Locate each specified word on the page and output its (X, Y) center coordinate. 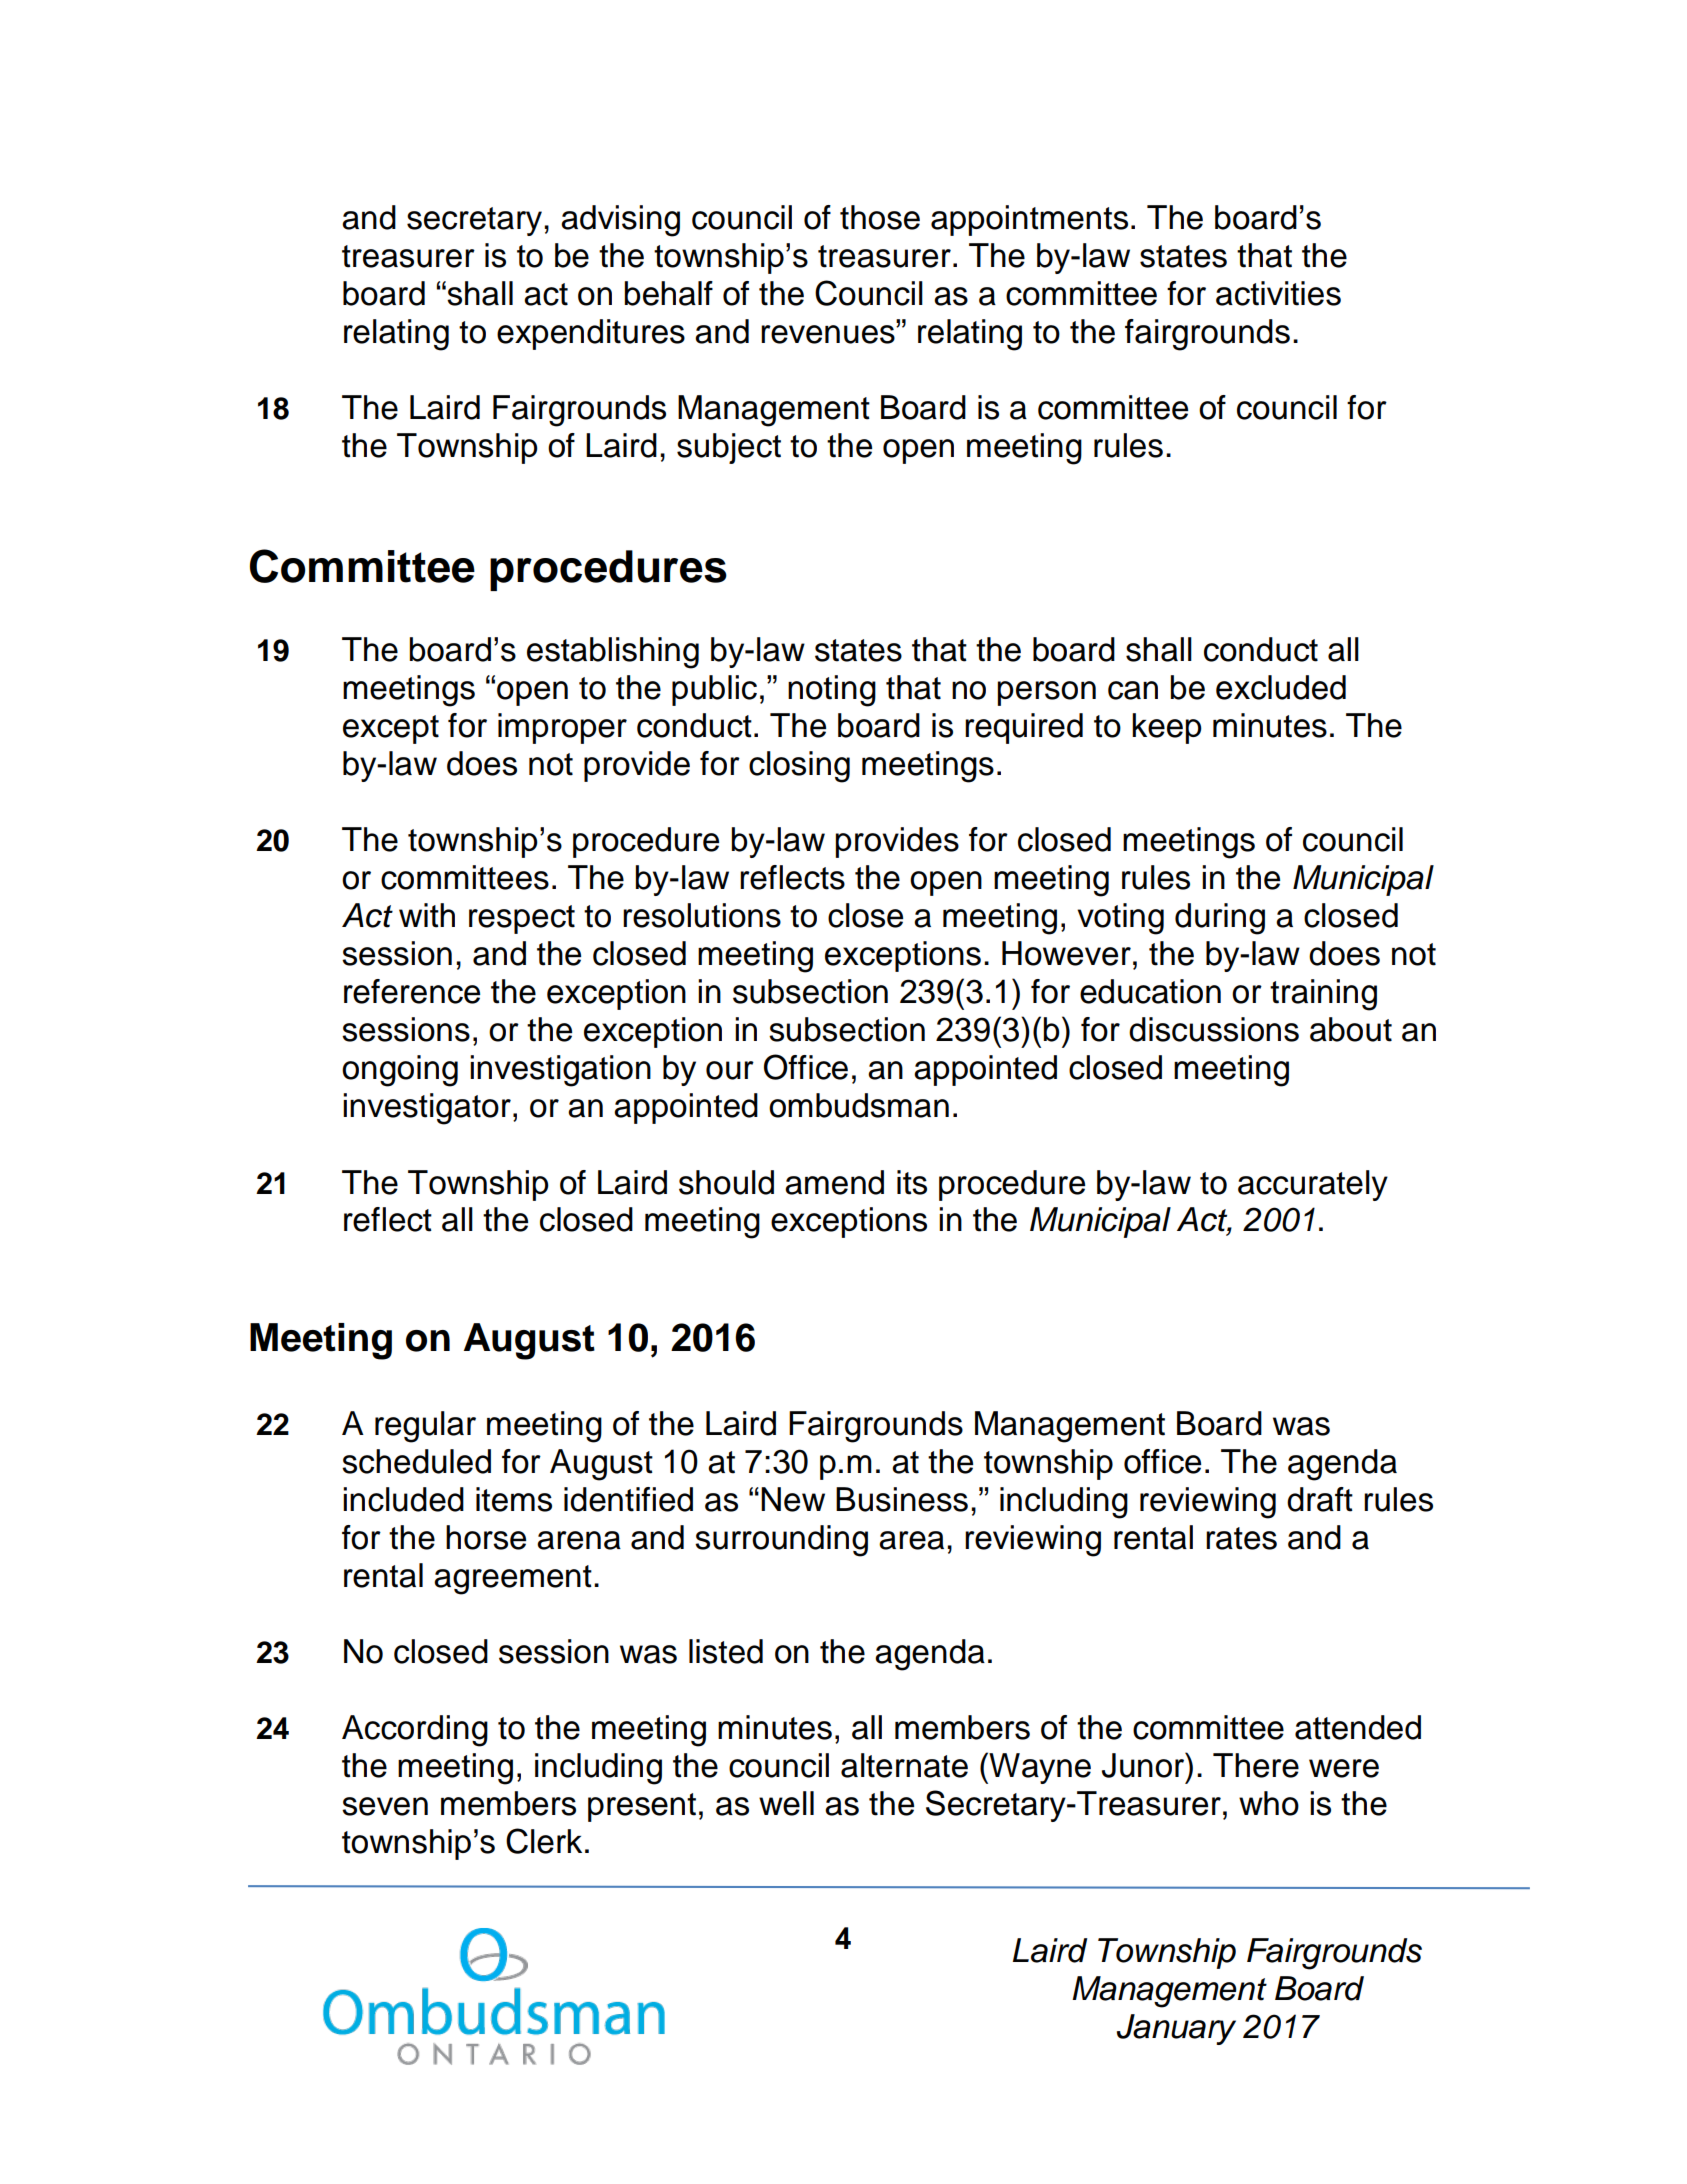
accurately (1313, 1185)
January (1176, 2029)
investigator (427, 1109)
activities (1278, 293)
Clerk (544, 1841)
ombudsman (859, 1105)
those (880, 217)
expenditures (591, 334)
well (786, 1803)
